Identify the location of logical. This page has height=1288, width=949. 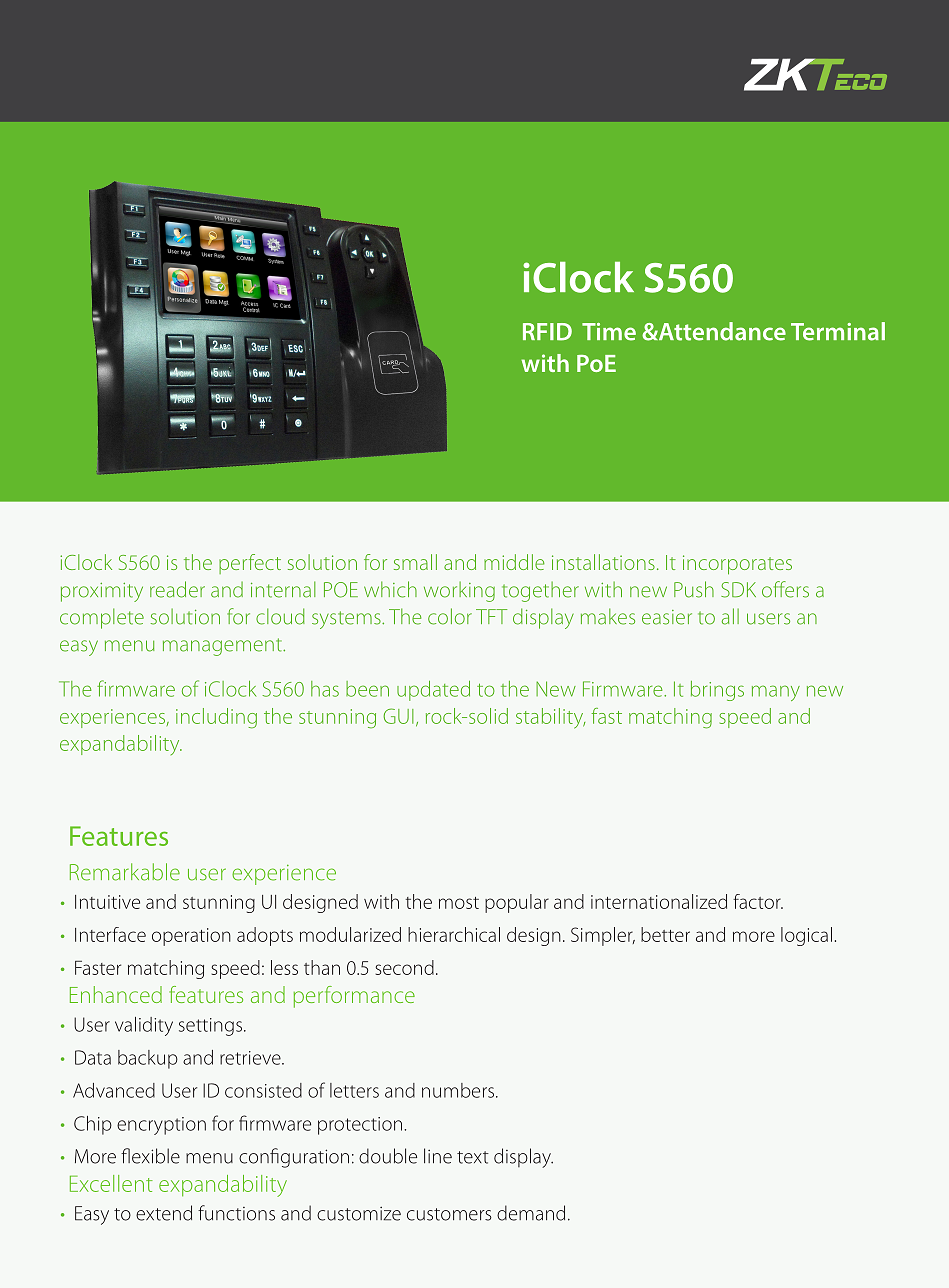
(806, 936).
